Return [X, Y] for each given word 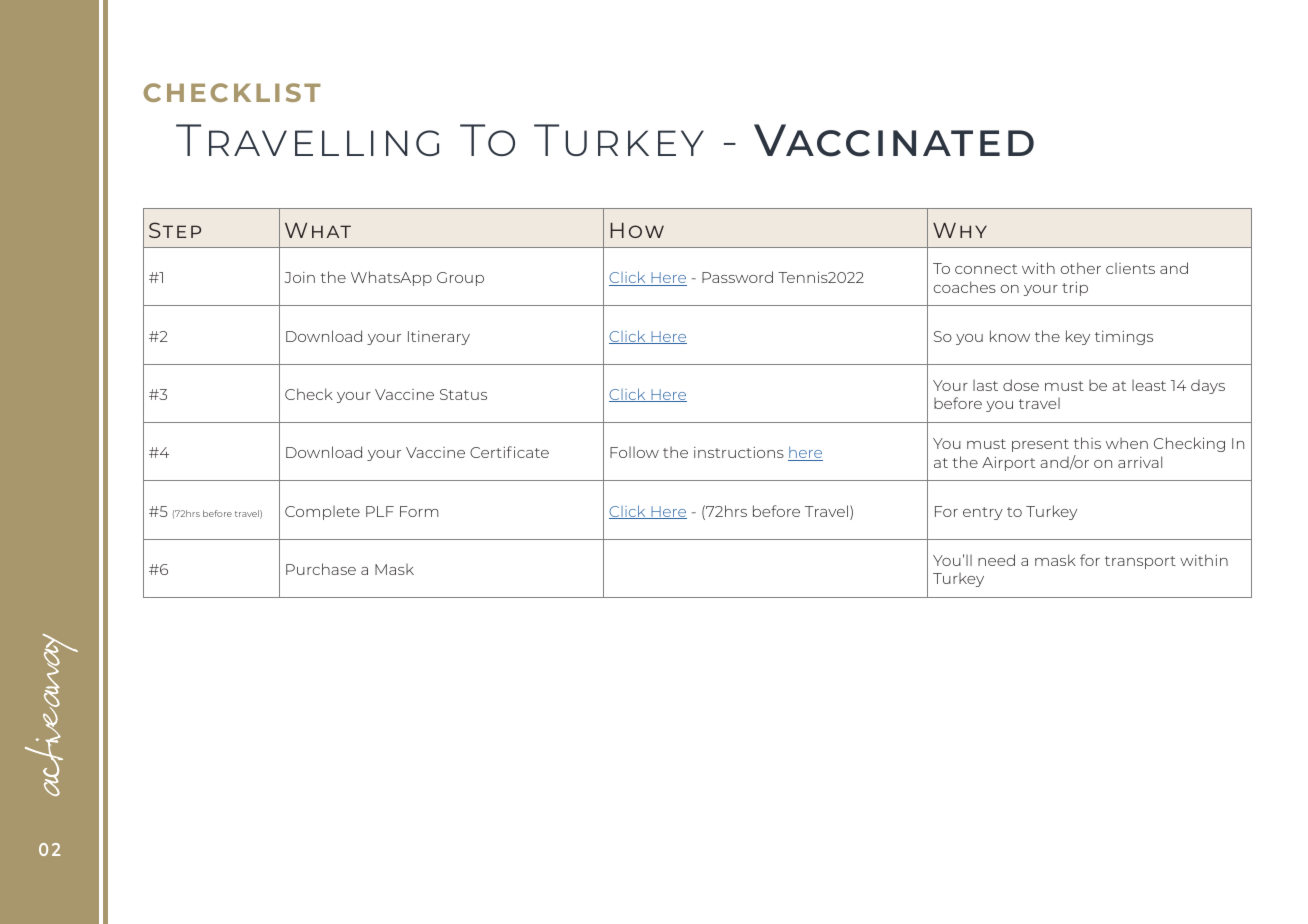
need [996, 560]
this [1087, 443]
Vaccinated [894, 140]
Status [463, 394]
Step [175, 230]
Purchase [321, 569]
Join [299, 277]
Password [737, 277]
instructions [739, 452]
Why [960, 230]
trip [1075, 289]
